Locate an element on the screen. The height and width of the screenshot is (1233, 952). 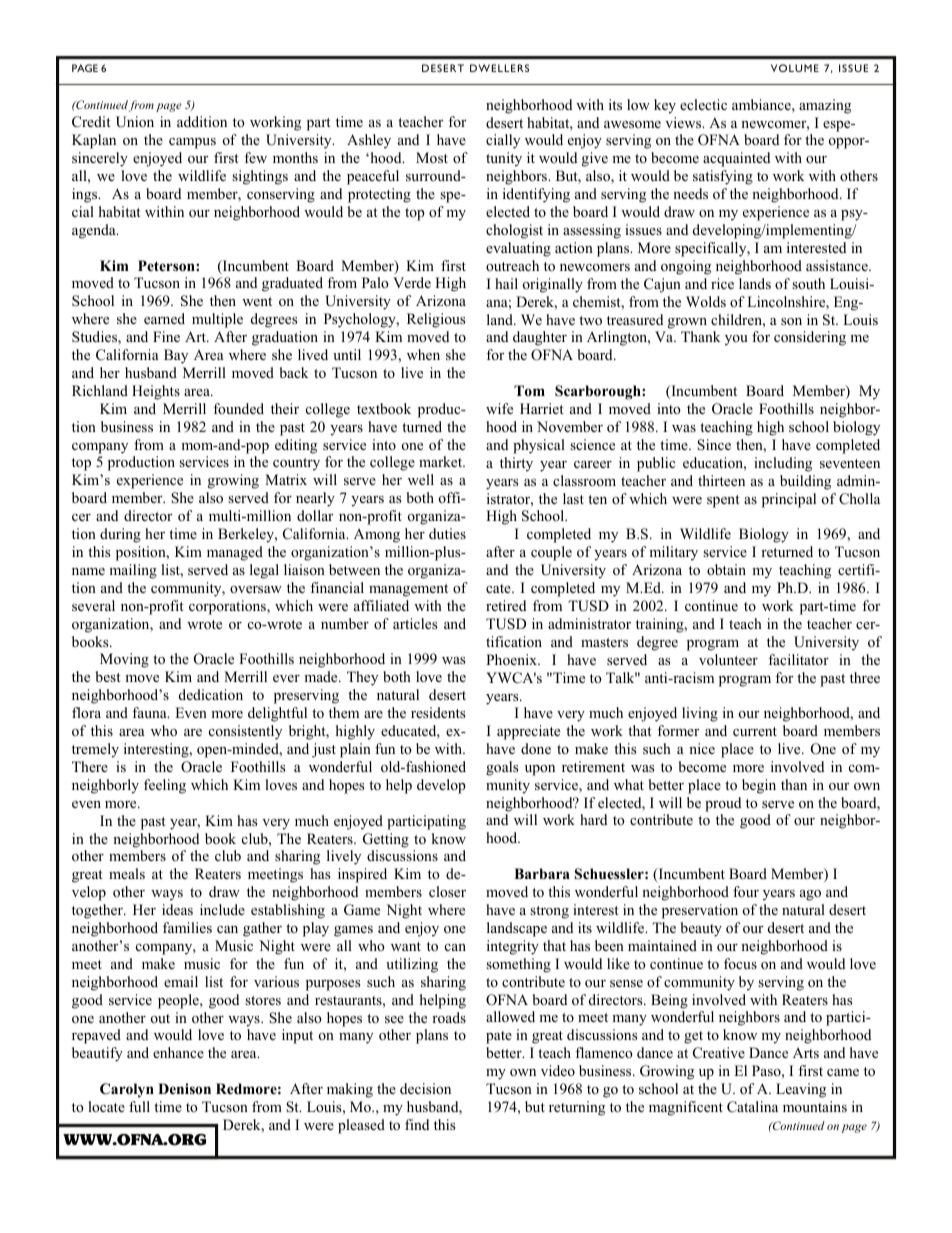
campus is located at coordinates (192, 143).
